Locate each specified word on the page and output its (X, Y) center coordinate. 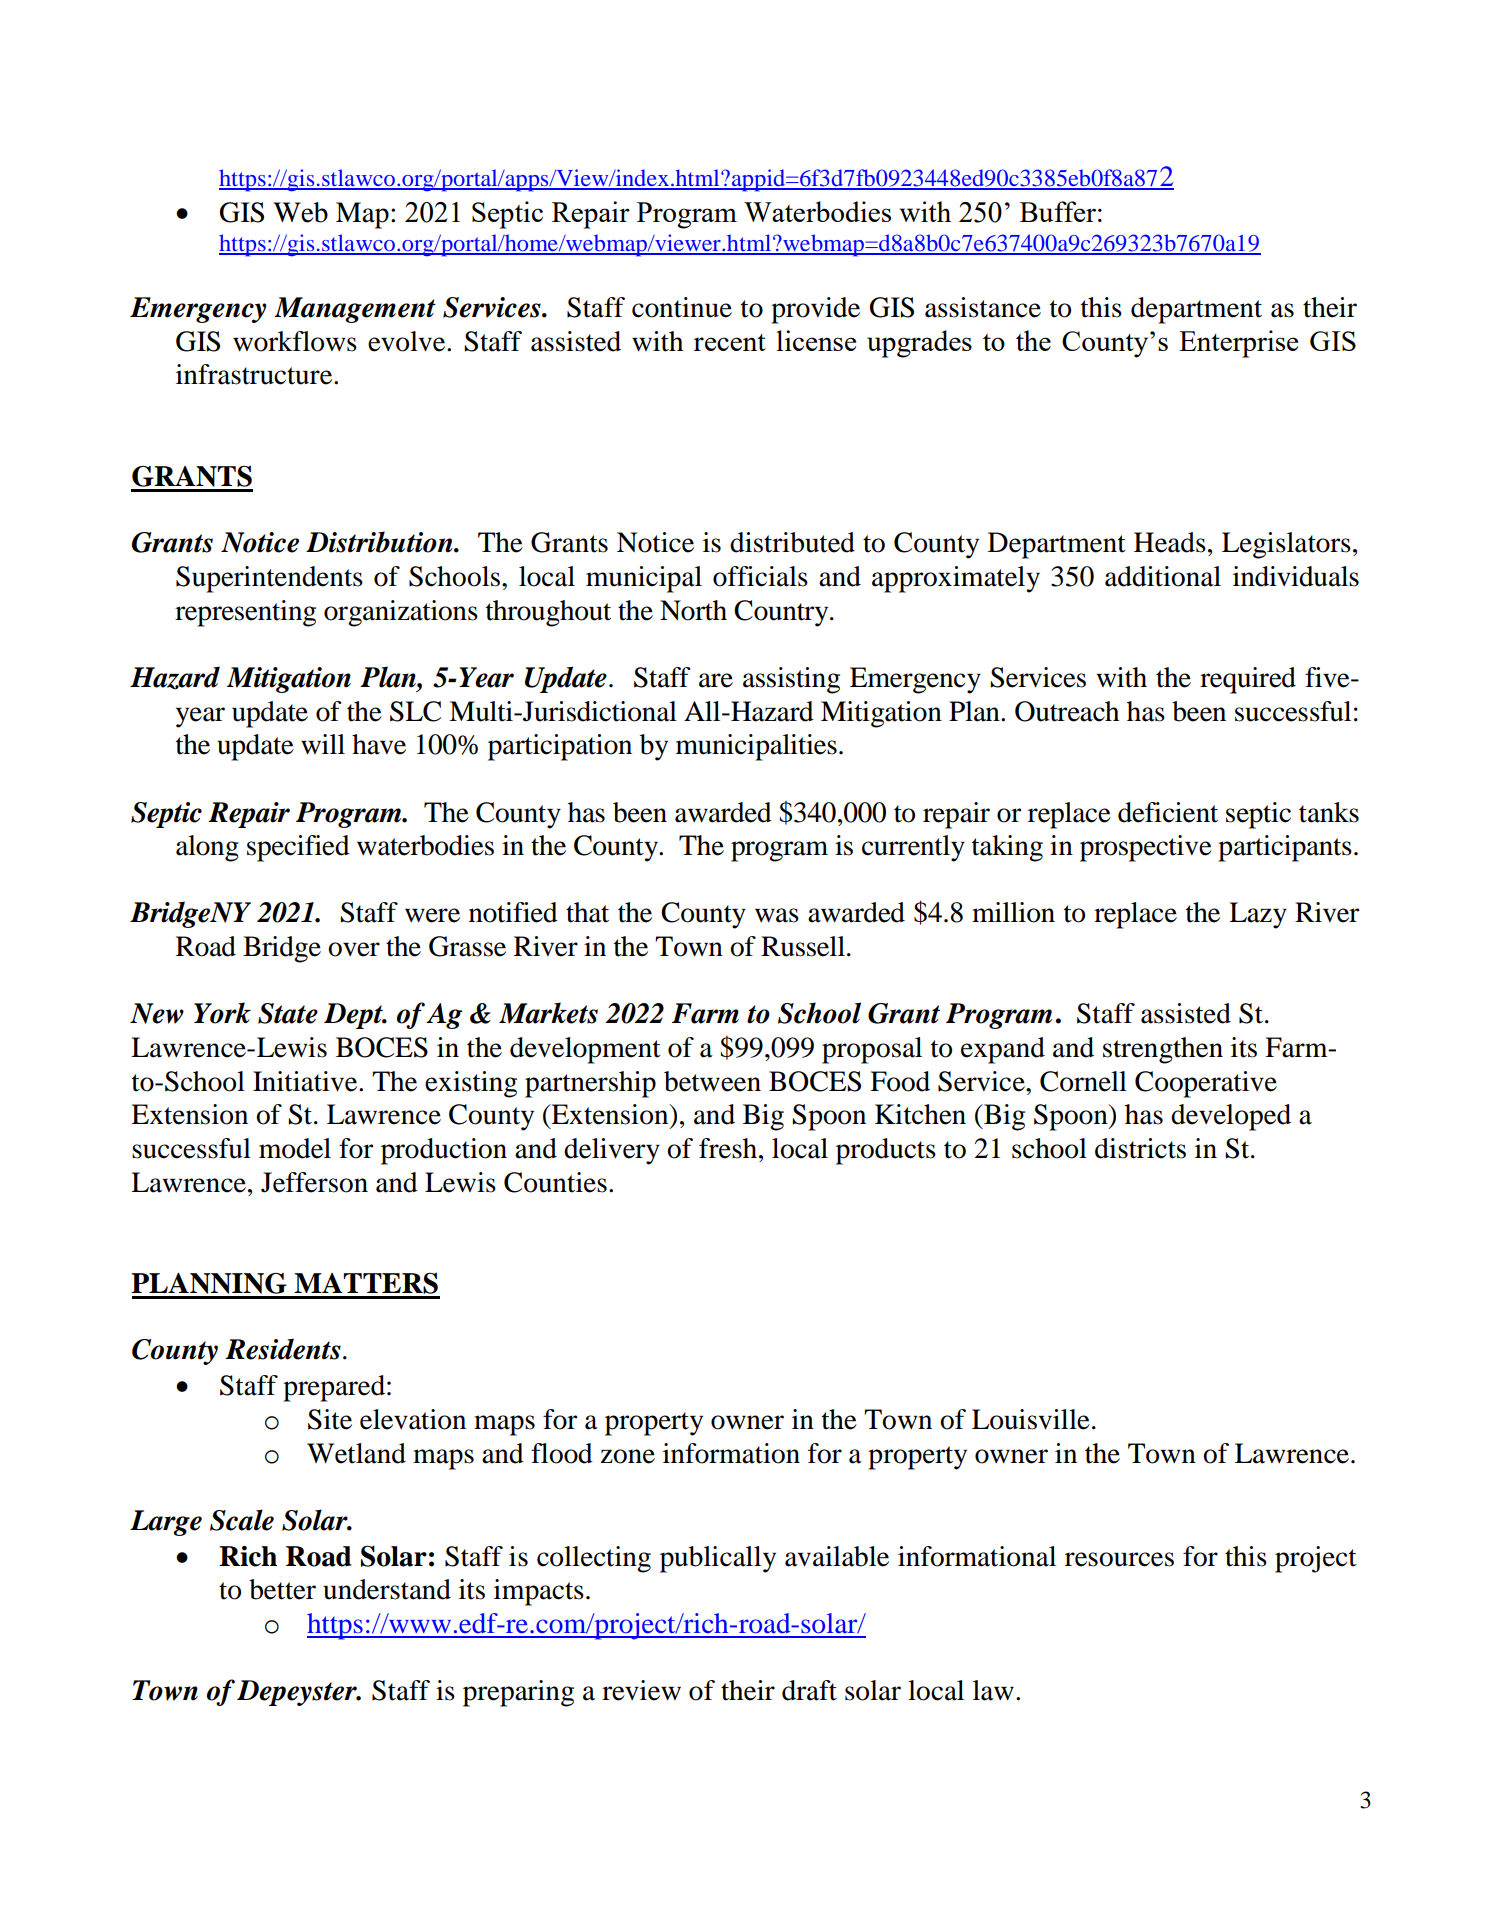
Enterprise (1238, 344)
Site (330, 1419)
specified (298, 848)
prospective (1146, 848)
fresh (728, 1148)
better (282, 1589)
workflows (295, 341)
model (295, 1148)
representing (245, 613)
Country (782, 613)
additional (1163, 576)
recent (730, 342)
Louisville (1031, 1419)
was (777, 915)
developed (1231, 1117)
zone (627, 1456)
